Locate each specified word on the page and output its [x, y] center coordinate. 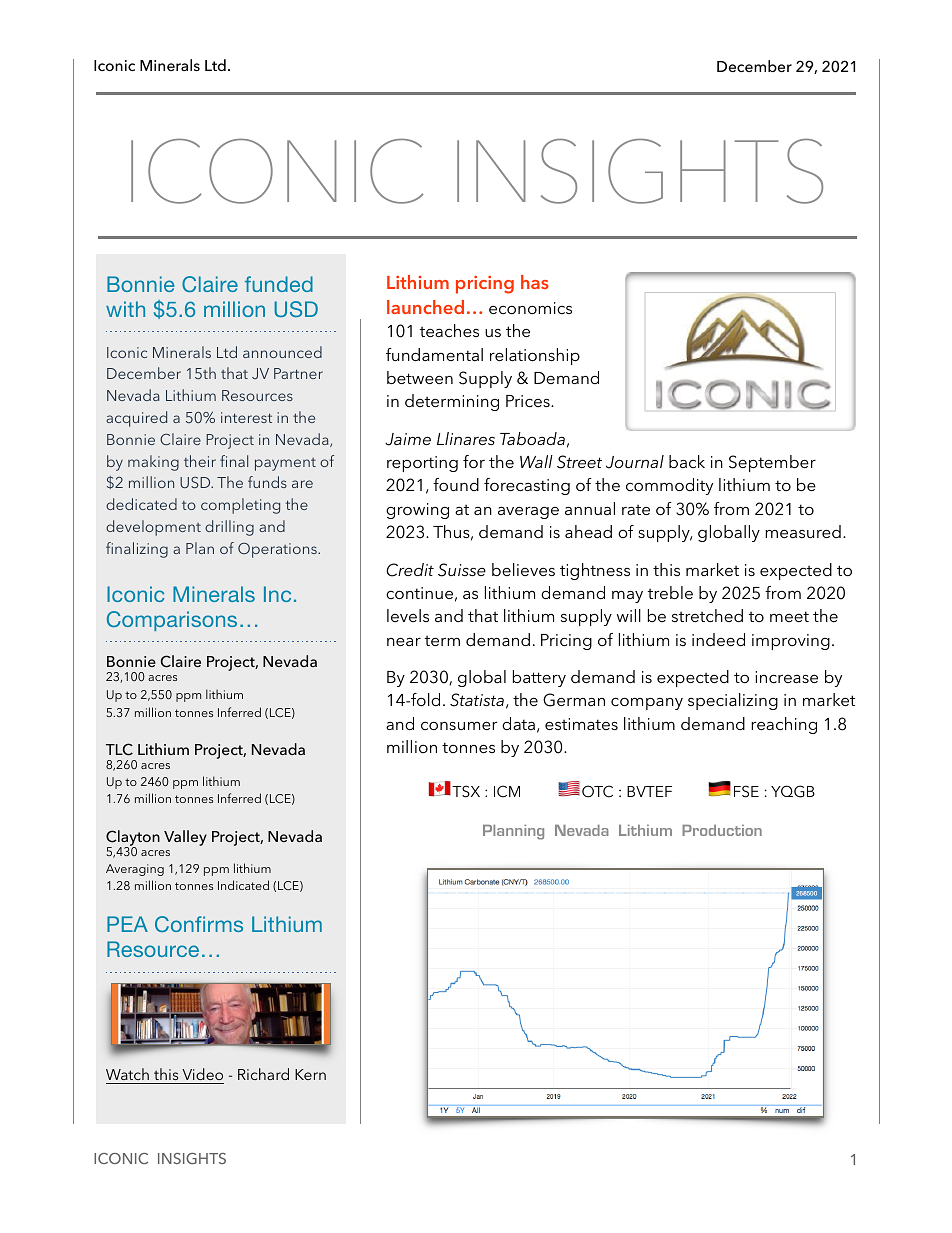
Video [202, 1074]
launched [425, 307]
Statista [477, 700]
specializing [733, 701]
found [456, 484]
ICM [507, 791]
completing [240, 506]
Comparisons [172, 621]
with [125, 309]
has [535, 282]
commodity [669, 486]
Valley [185, 838]
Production [722, 830]
